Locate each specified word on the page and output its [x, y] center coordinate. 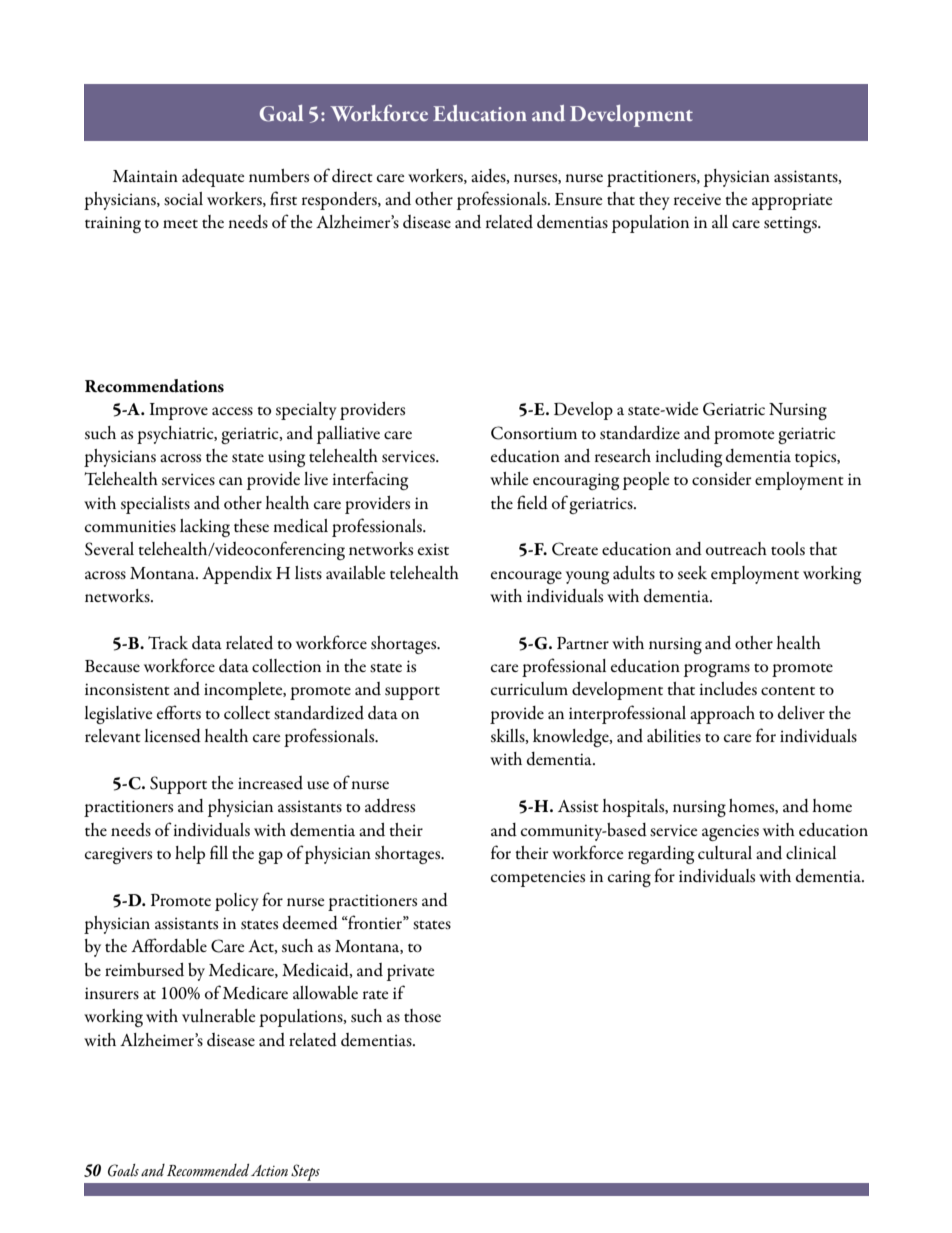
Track [168, 642]
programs [717, 670]
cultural [725, 852]
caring [629, 878]
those [422, 1016]
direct [352, 176]
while [509, 478]
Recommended [208, 1170]
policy [237, 902]
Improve [179, 411]
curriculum [529, 688]
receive [697, 199]
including [689, 458]
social [183, 199]
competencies [538, 878]
